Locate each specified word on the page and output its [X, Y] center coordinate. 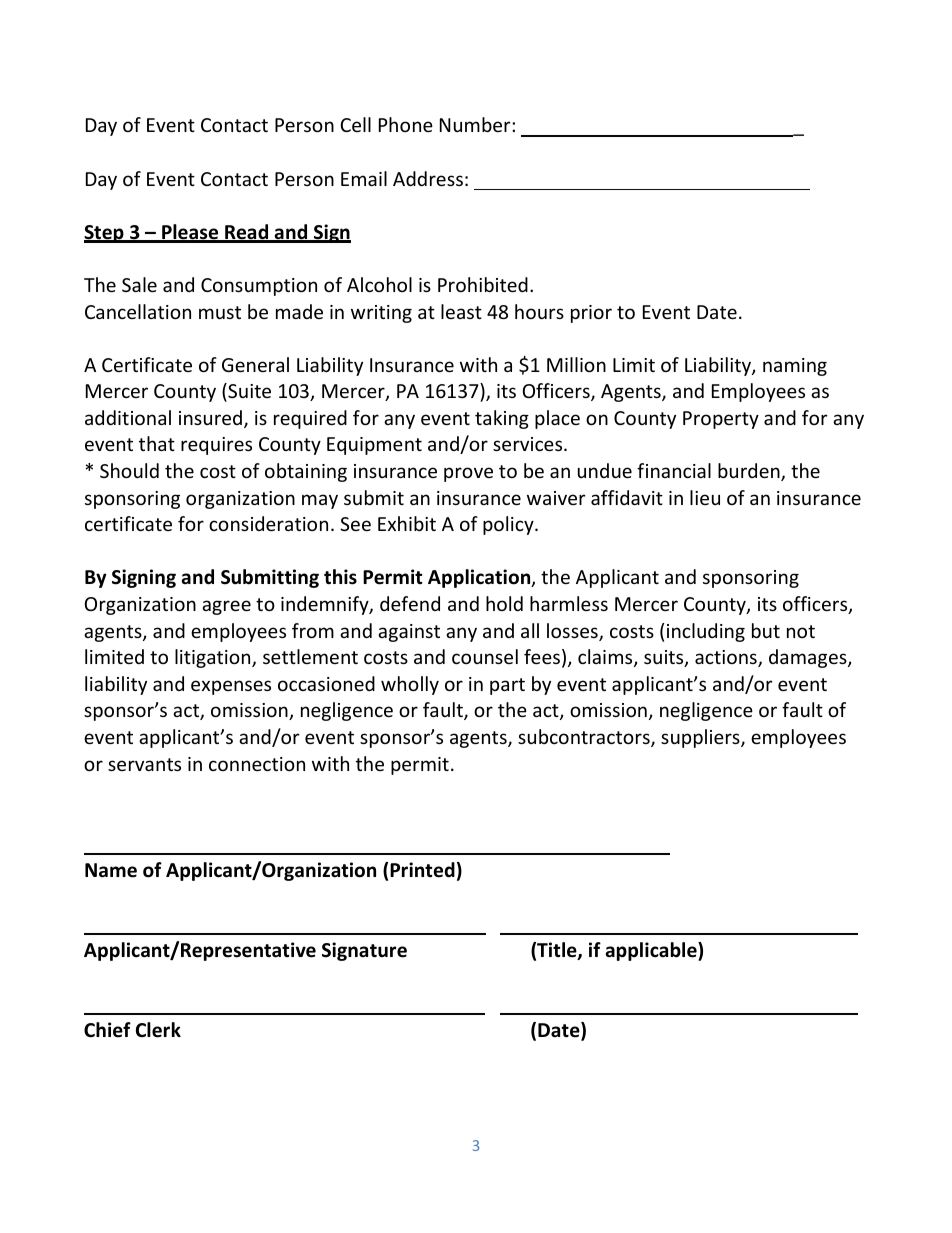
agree [226, 607]
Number [476, 124]
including [706, 632]
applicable [652, 951]
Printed [422, 870]
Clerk [158, 1030]
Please [190, 233]
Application [480, 578]
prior [591, 314]
